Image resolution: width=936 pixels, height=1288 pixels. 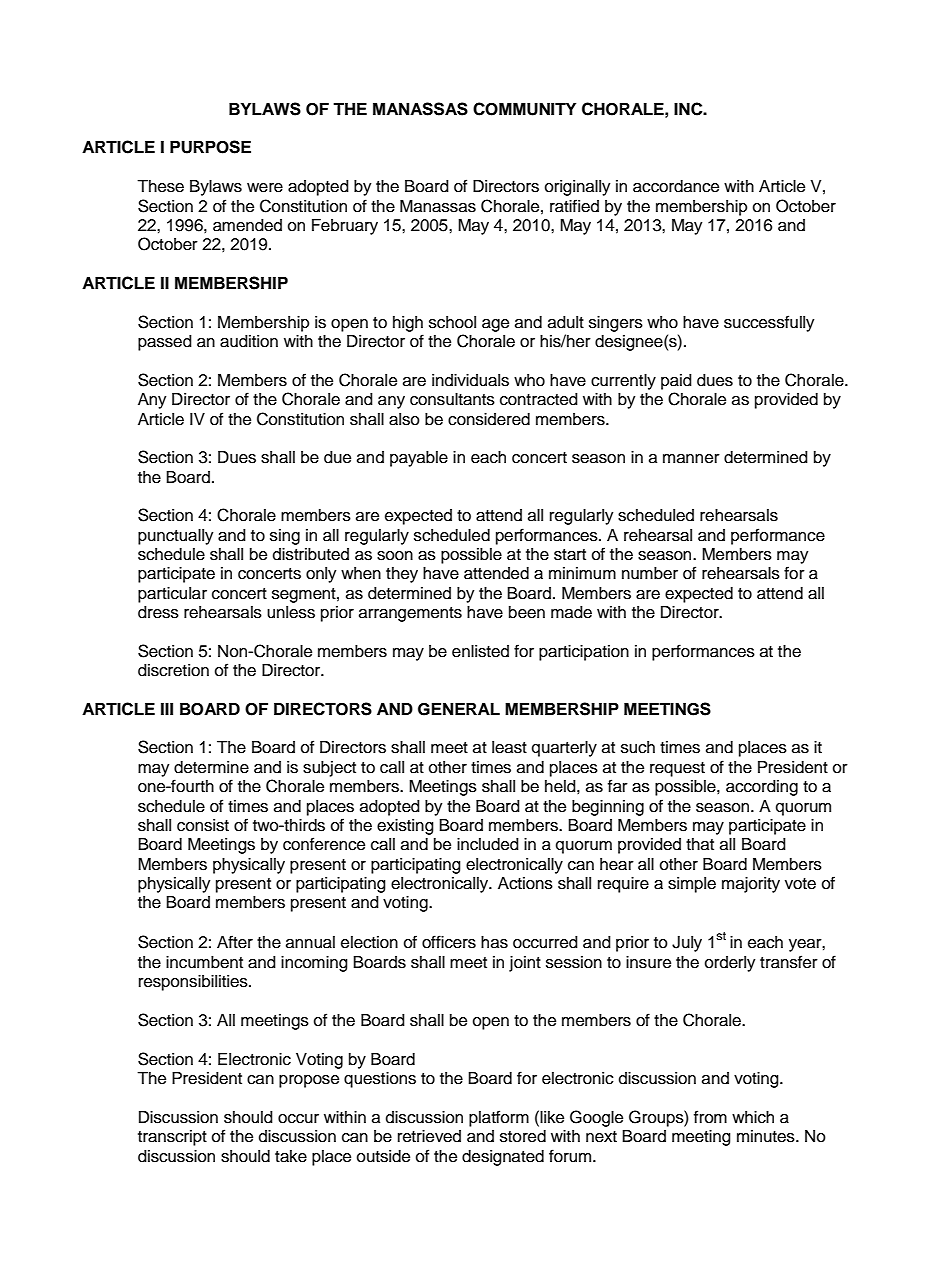 I want to click on unless, so click(x=291, y=612).
